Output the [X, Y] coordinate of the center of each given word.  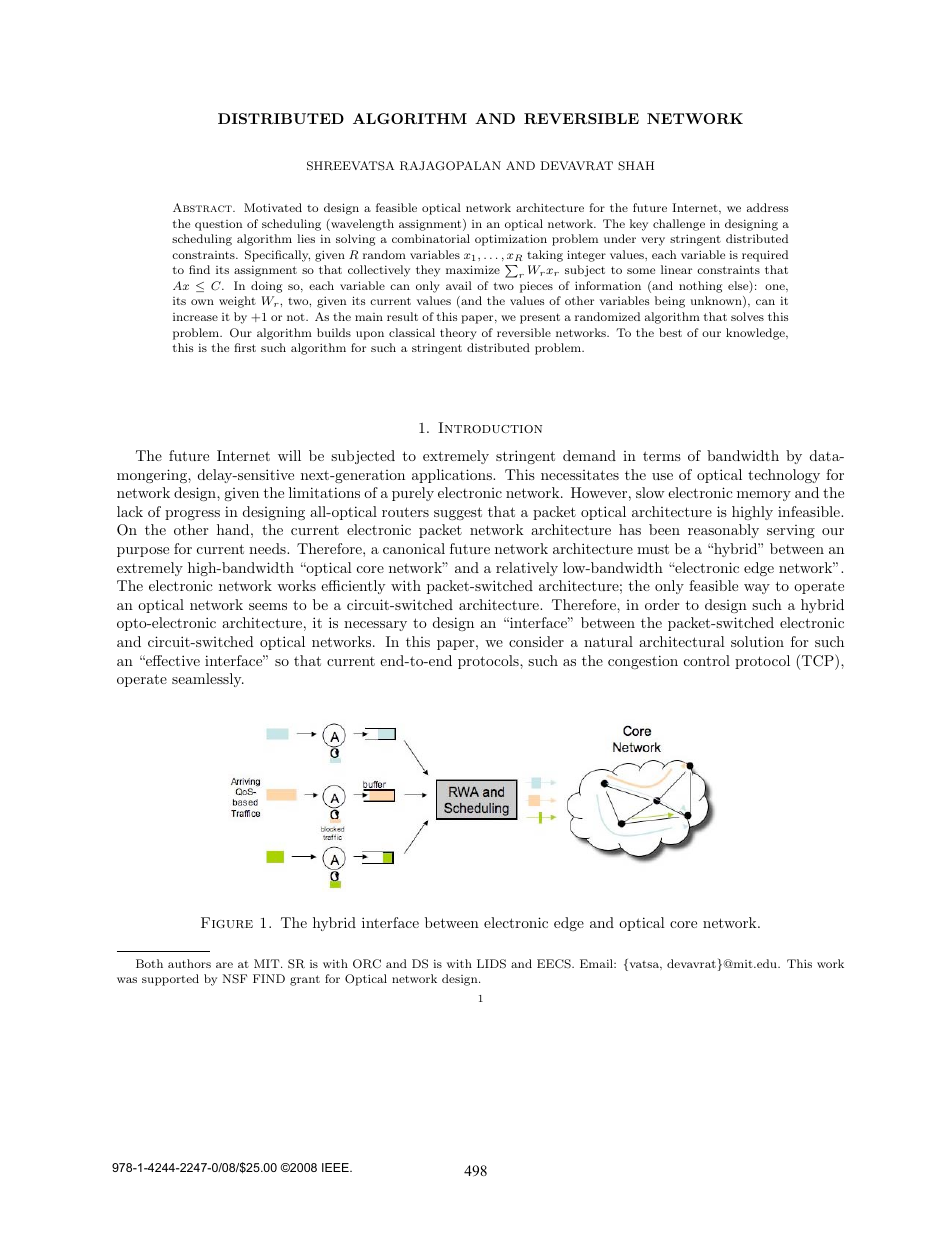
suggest [458, 513]
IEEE [336, 1167]
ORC [367, 964]
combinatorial [431, 238]
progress [192, 515]
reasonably [723, 531]
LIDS [491, 964]
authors [189, 963]
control [707, 660]
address [767, 207]
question [219, 225]
